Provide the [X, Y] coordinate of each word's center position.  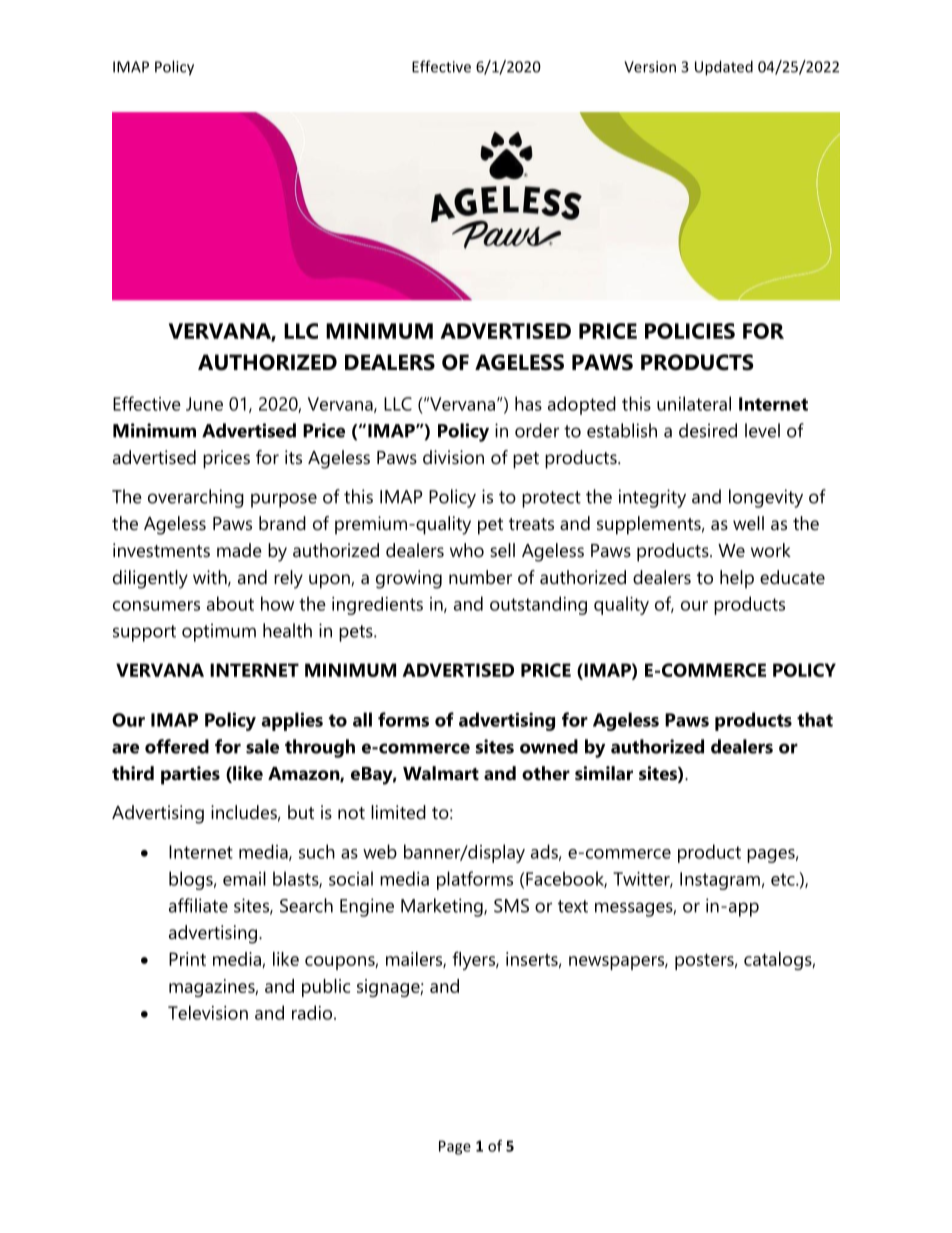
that [815, 719]
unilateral [694, 403]
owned [549, 746]
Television [208, 1012]
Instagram [720, 881]
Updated [724, 68]
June [204, 404]
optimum [219, 632]
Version [650, 67]
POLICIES [690, 331]
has [528, 403]
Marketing [443, 907]
